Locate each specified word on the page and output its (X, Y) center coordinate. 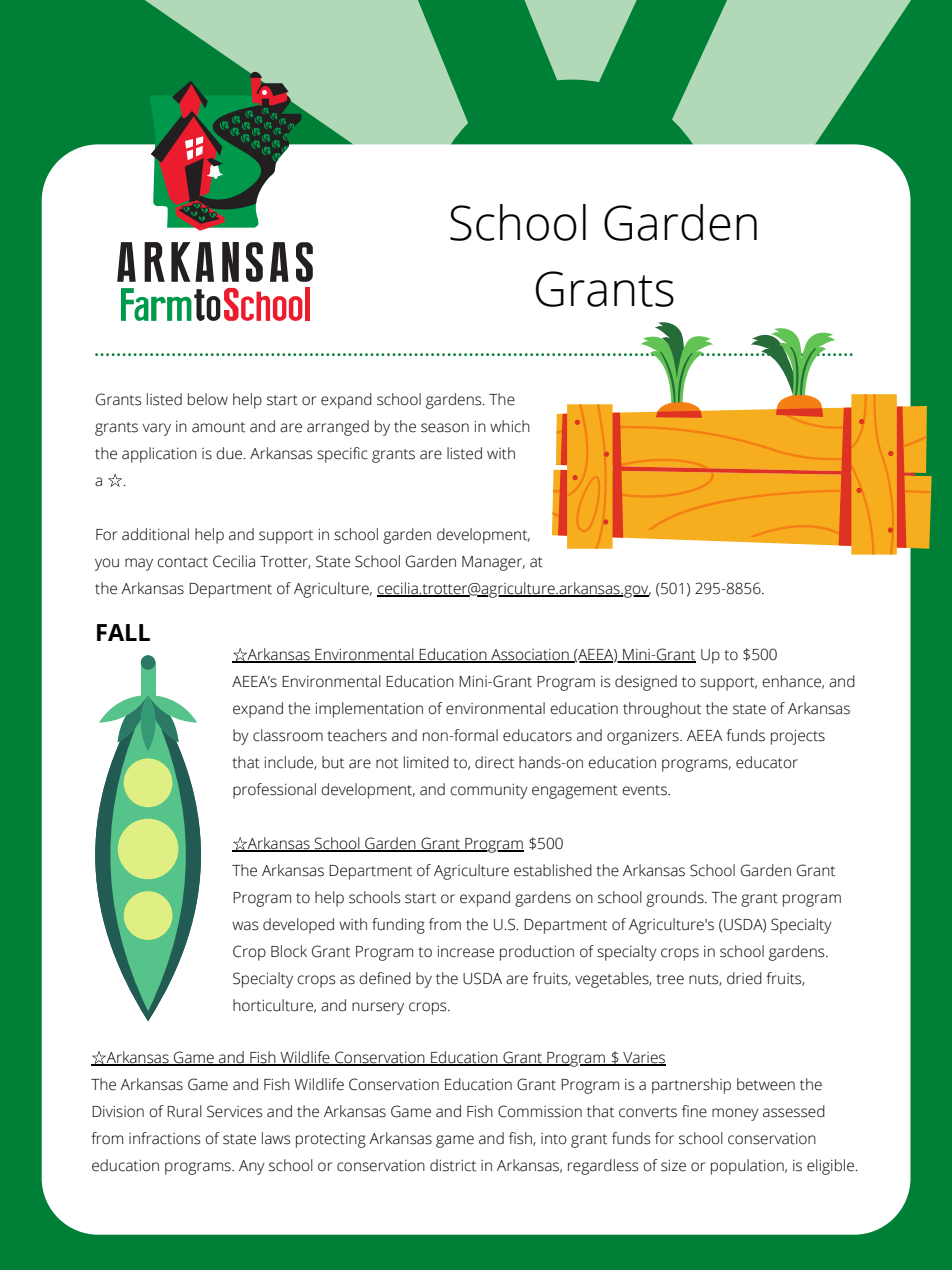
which (510, 426)
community (489, 791)
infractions (164, 1138)
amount (218, 427)
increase (466, 952)
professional (274, 791)
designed (646, 683)
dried (744, 978)
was (245, 926)
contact (182, 562)
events (645, 790)
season (445, 428)
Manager (493, 563)
